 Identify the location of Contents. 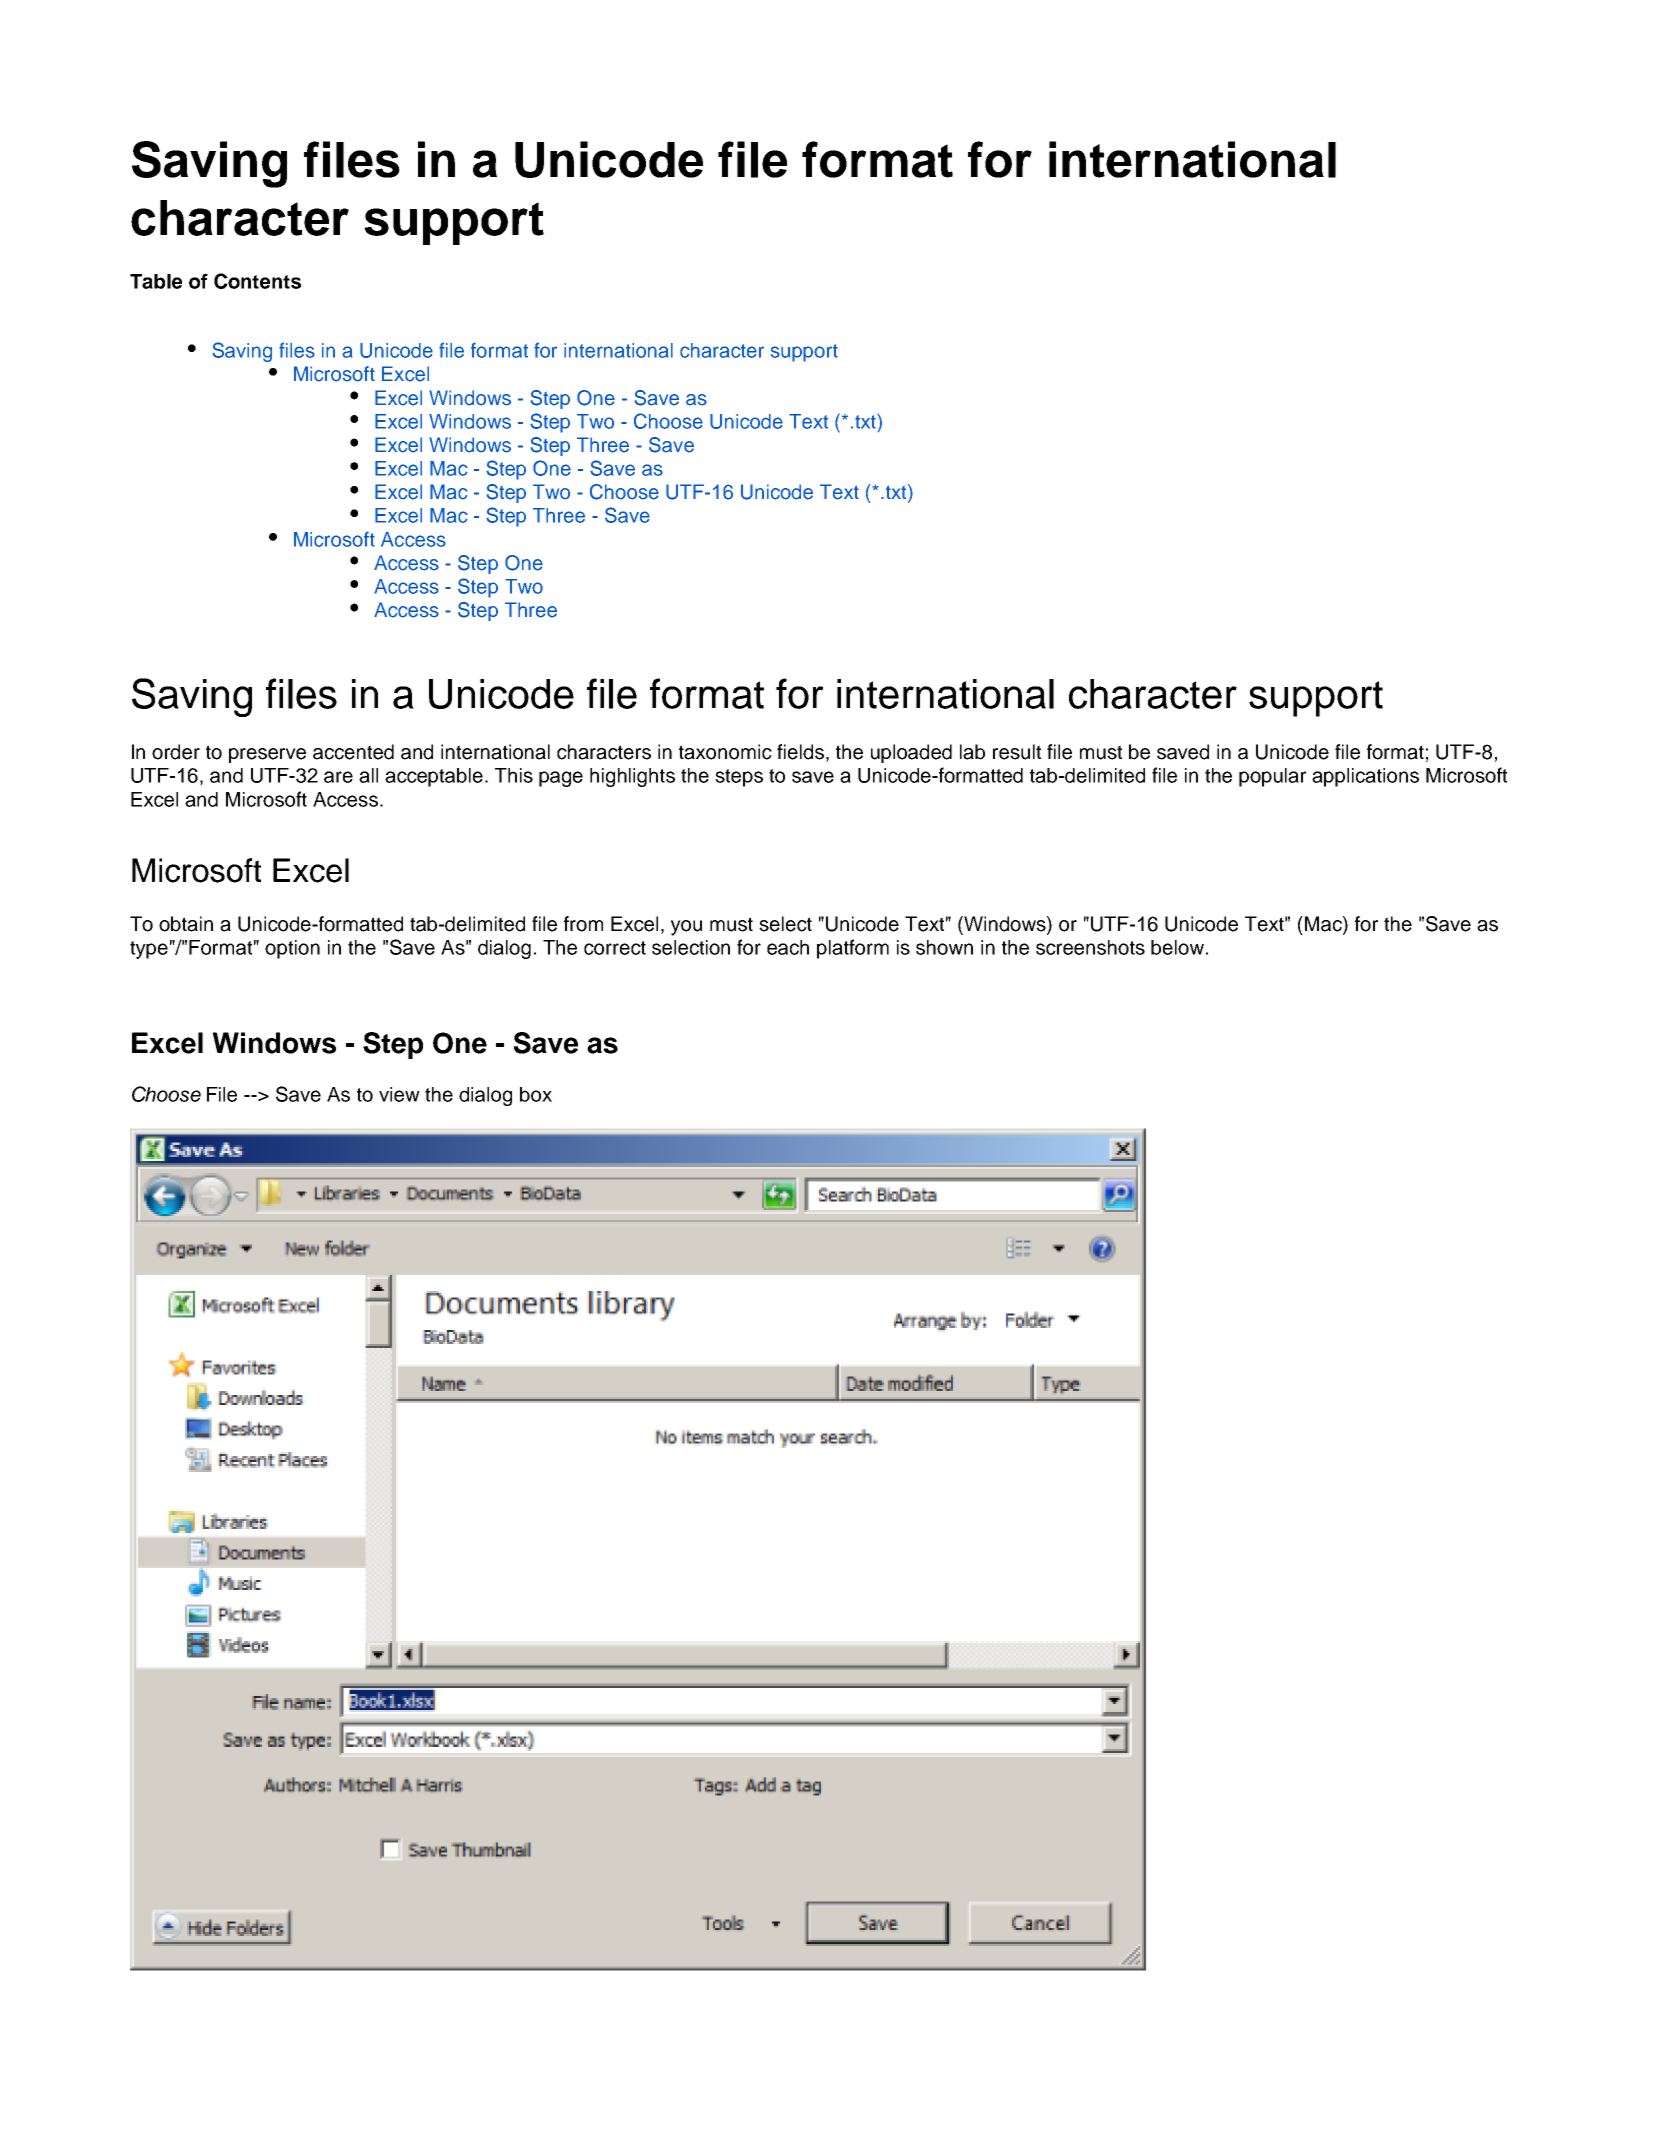
(257, 281).
